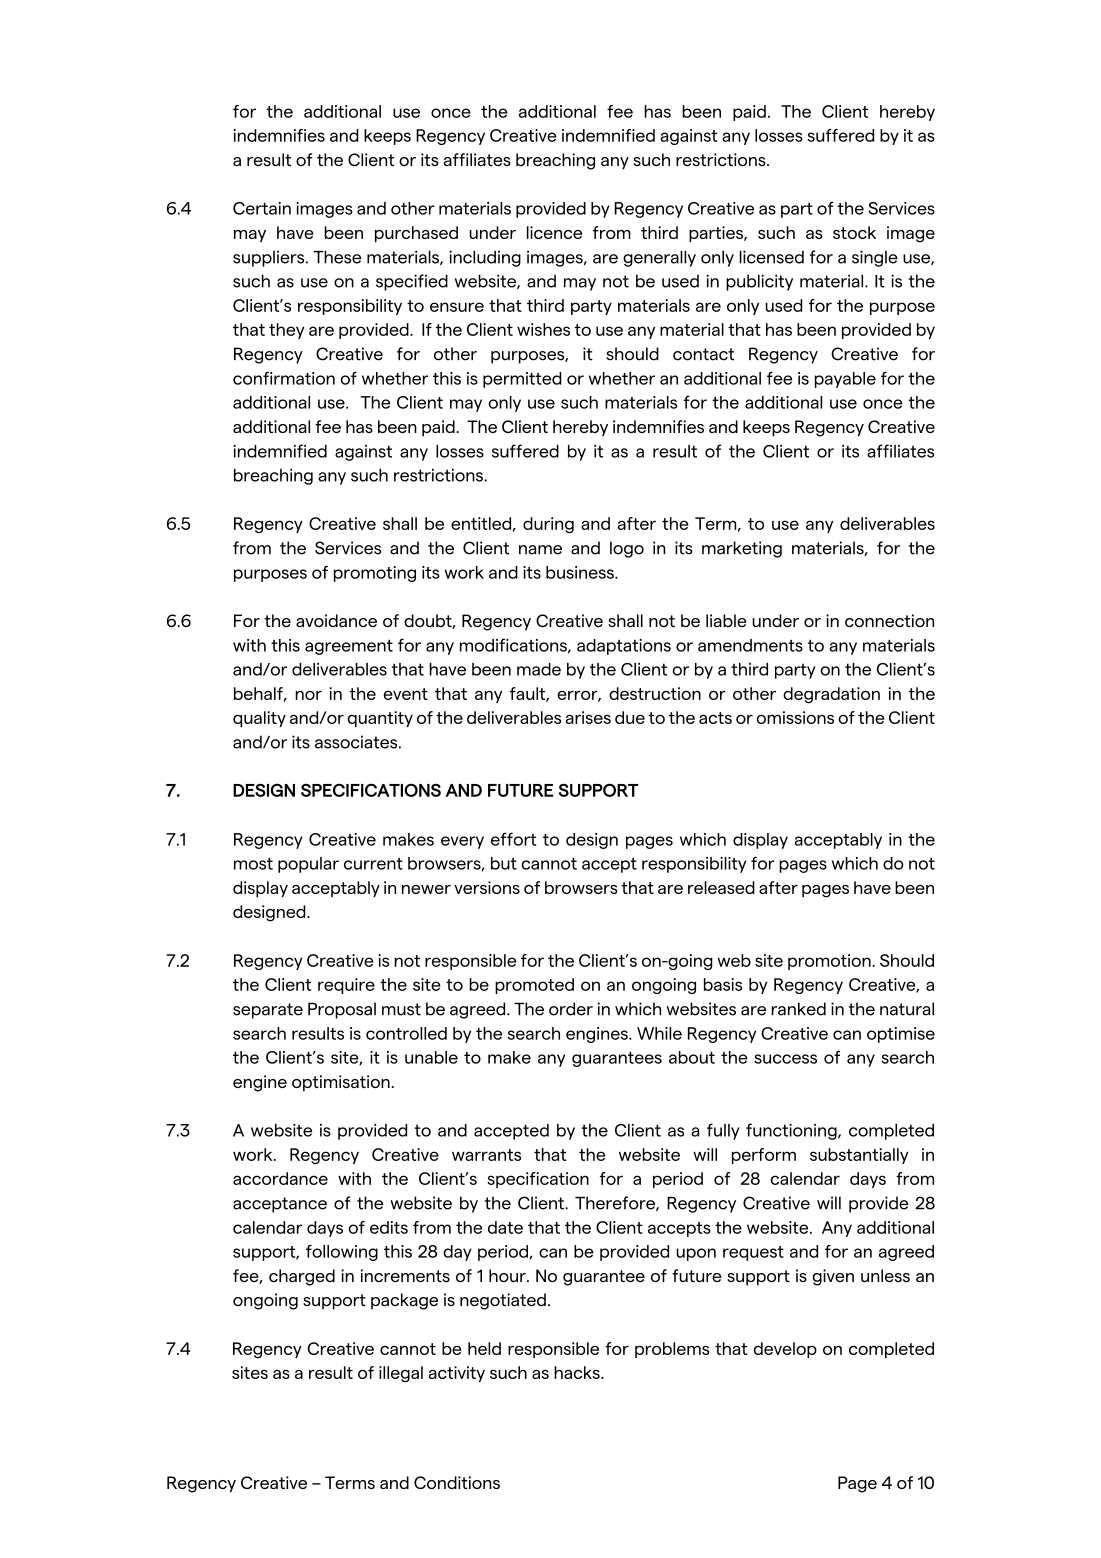 This screenshot has width=1101, height=1558. Describe the element at coordinates (742, 549) in the screenshot. I see `marketing` at that location.
